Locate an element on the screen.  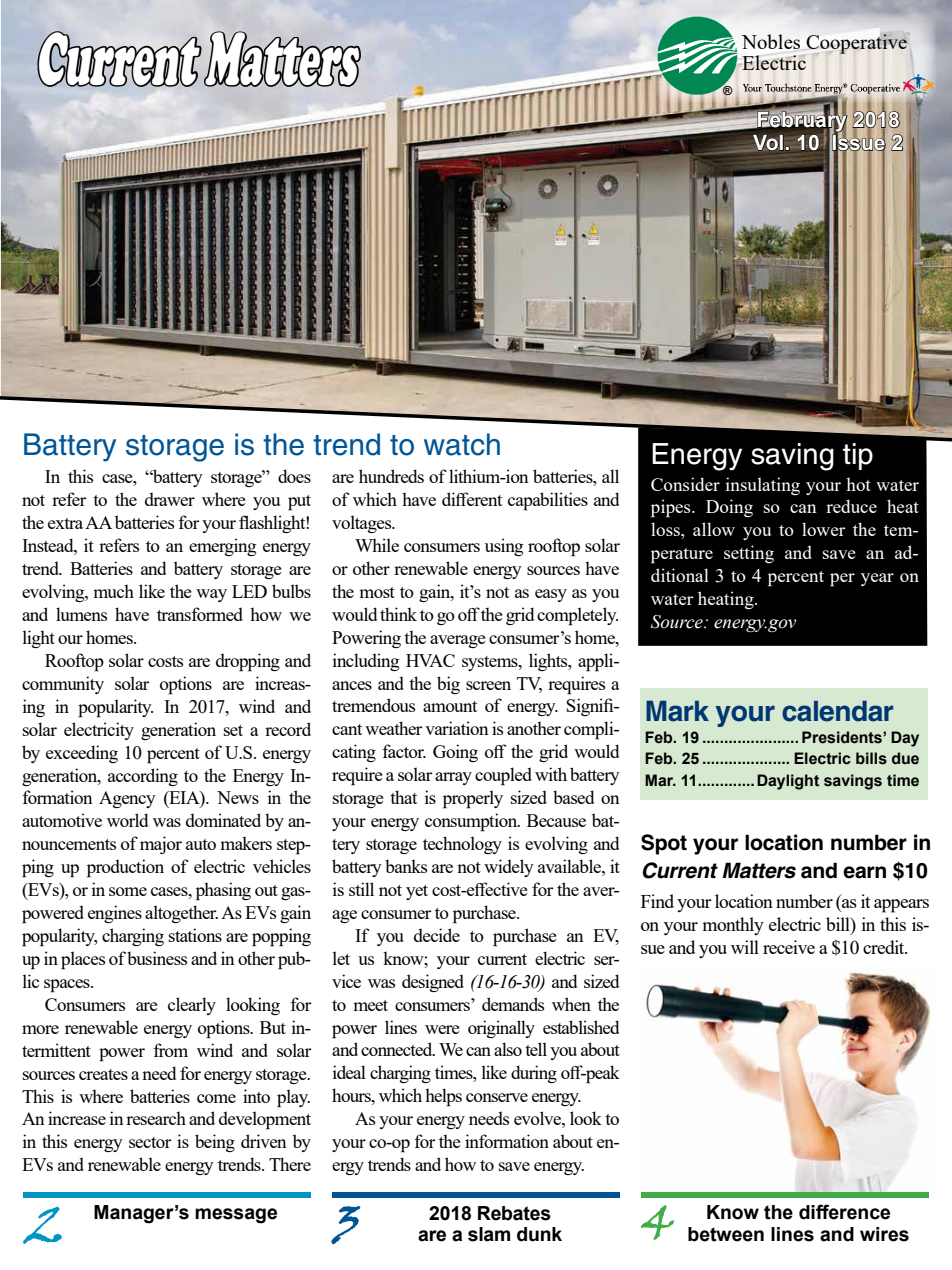
drawer is located at coordinates (170, 499).
